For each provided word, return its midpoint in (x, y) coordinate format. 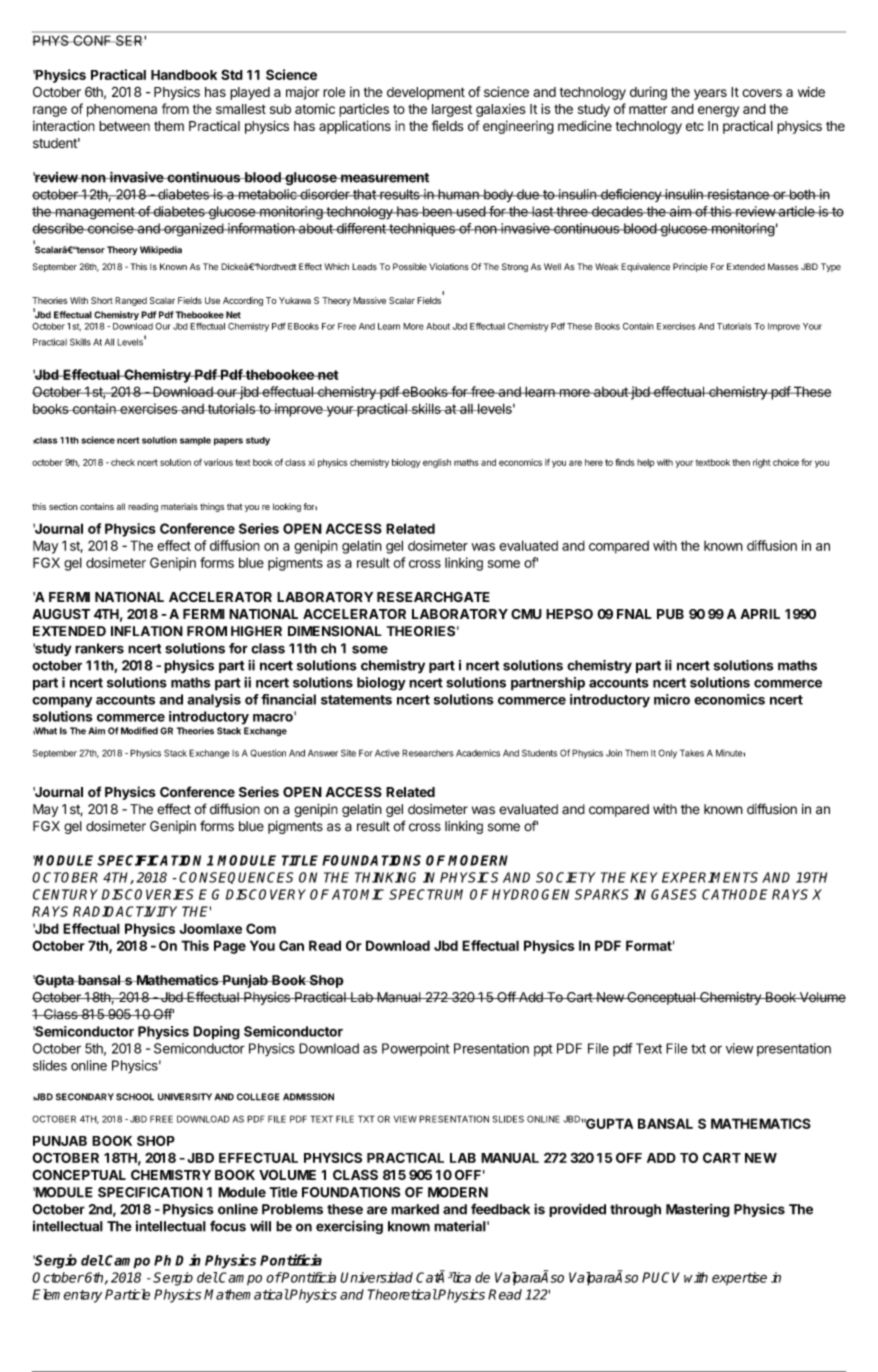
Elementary (67, 1296)
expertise (739, 1279)
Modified (139, 731)
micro (672, 699)
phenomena (122, 110)
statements (356, 700)
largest (452, 110)
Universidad (376, 1277)
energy (718, 111)
